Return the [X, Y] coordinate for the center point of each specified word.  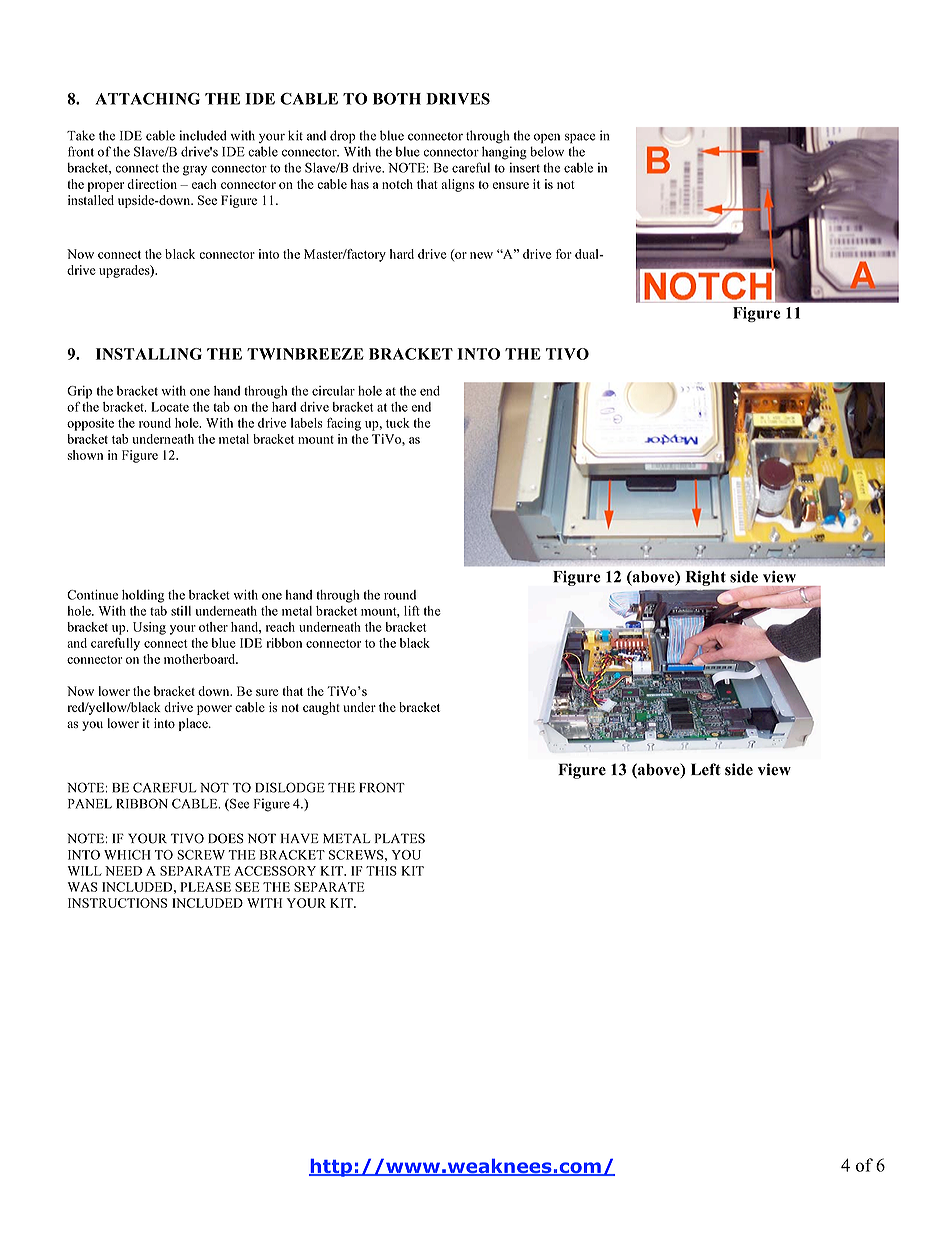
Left [706, 769]
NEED [123, 871]
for [564, 254]
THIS [381, 871]
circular [333, 391]
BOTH [397, 99]
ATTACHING [147, 98]
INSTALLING [149, 354]
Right [706, 578]
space [580, 138]
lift [412, 610]
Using [149, 628]
